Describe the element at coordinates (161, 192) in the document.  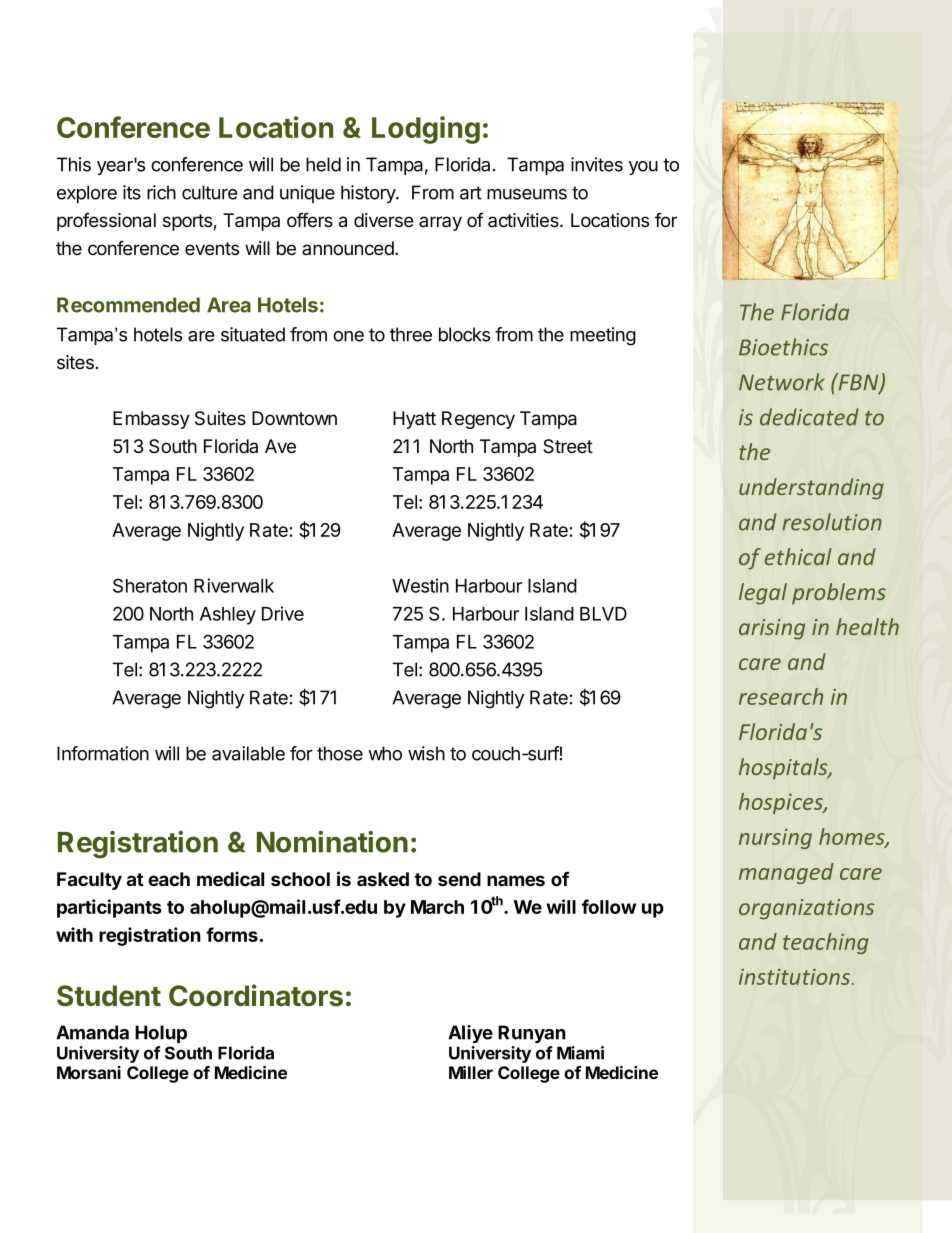
I see `rich` at that location.
